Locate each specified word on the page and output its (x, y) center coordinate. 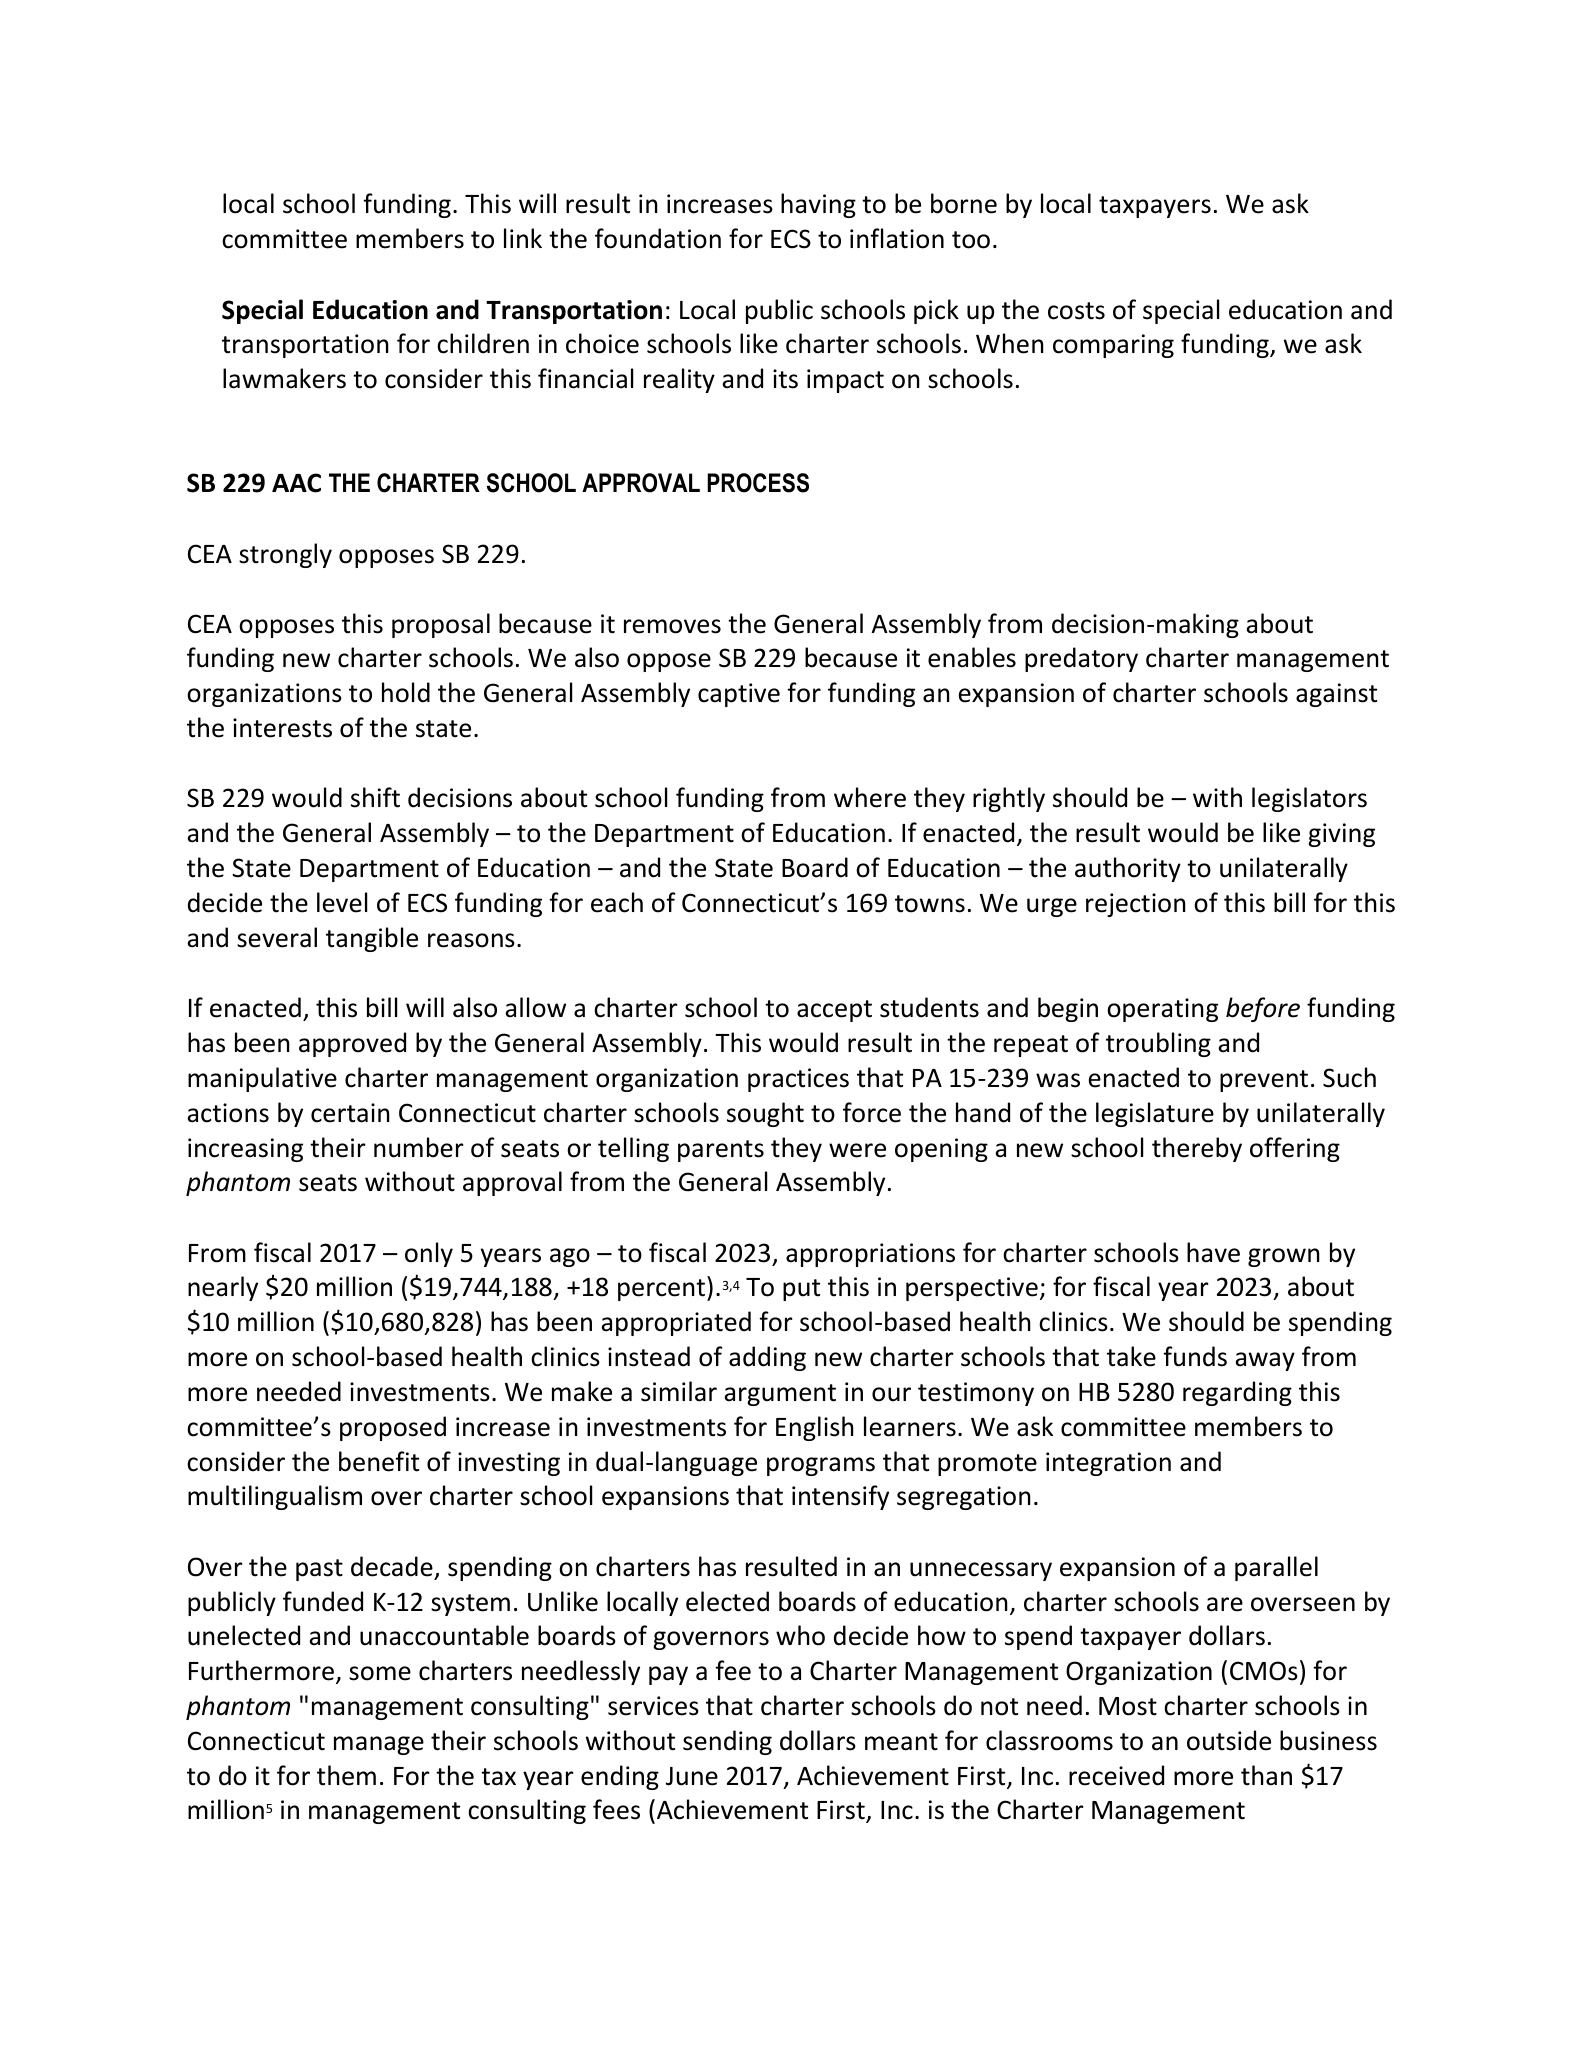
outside (1229, 1740)
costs (1076, 311)
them (346, 1775)
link (523, 238)
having (818, 205)
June (692, 1776)
